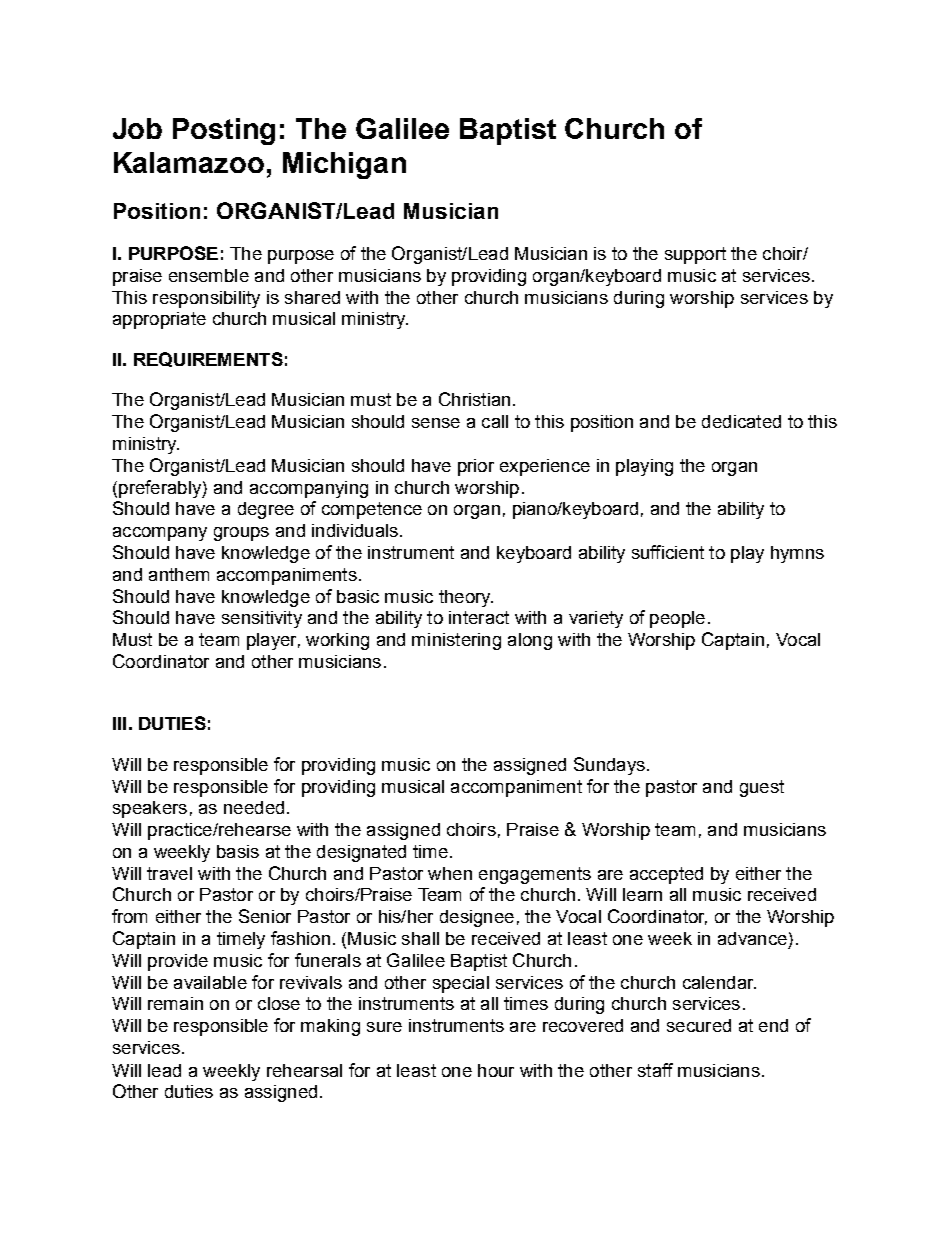  What do you see at coordinates (179, 574) in the screenshot?
I see `anthem` at bounding box center [179, 574].
